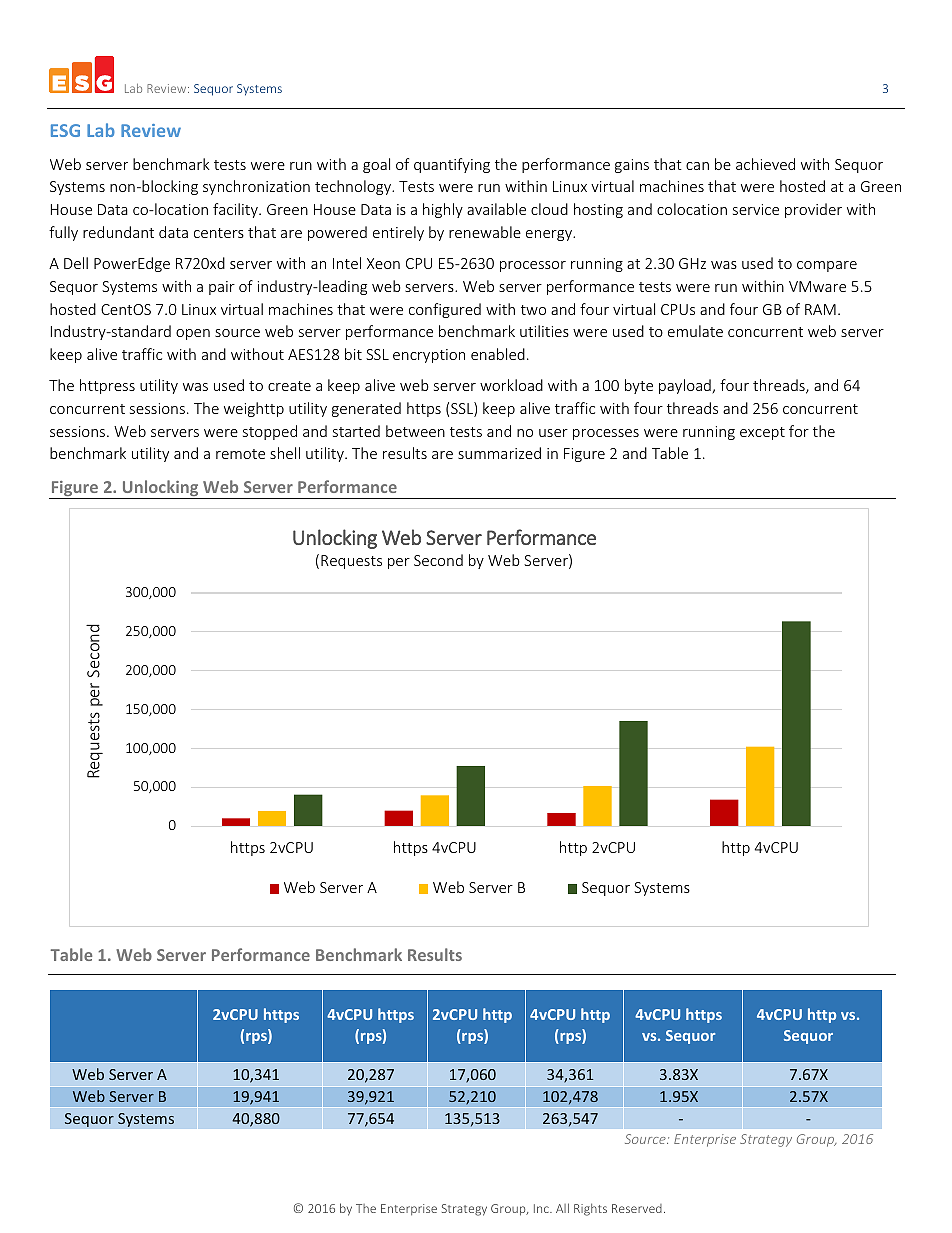 This screenshot has width=952, height=1233. Describe the element at coordinates (590, 1209) in the screenshot. I see `Rights` at that location.
